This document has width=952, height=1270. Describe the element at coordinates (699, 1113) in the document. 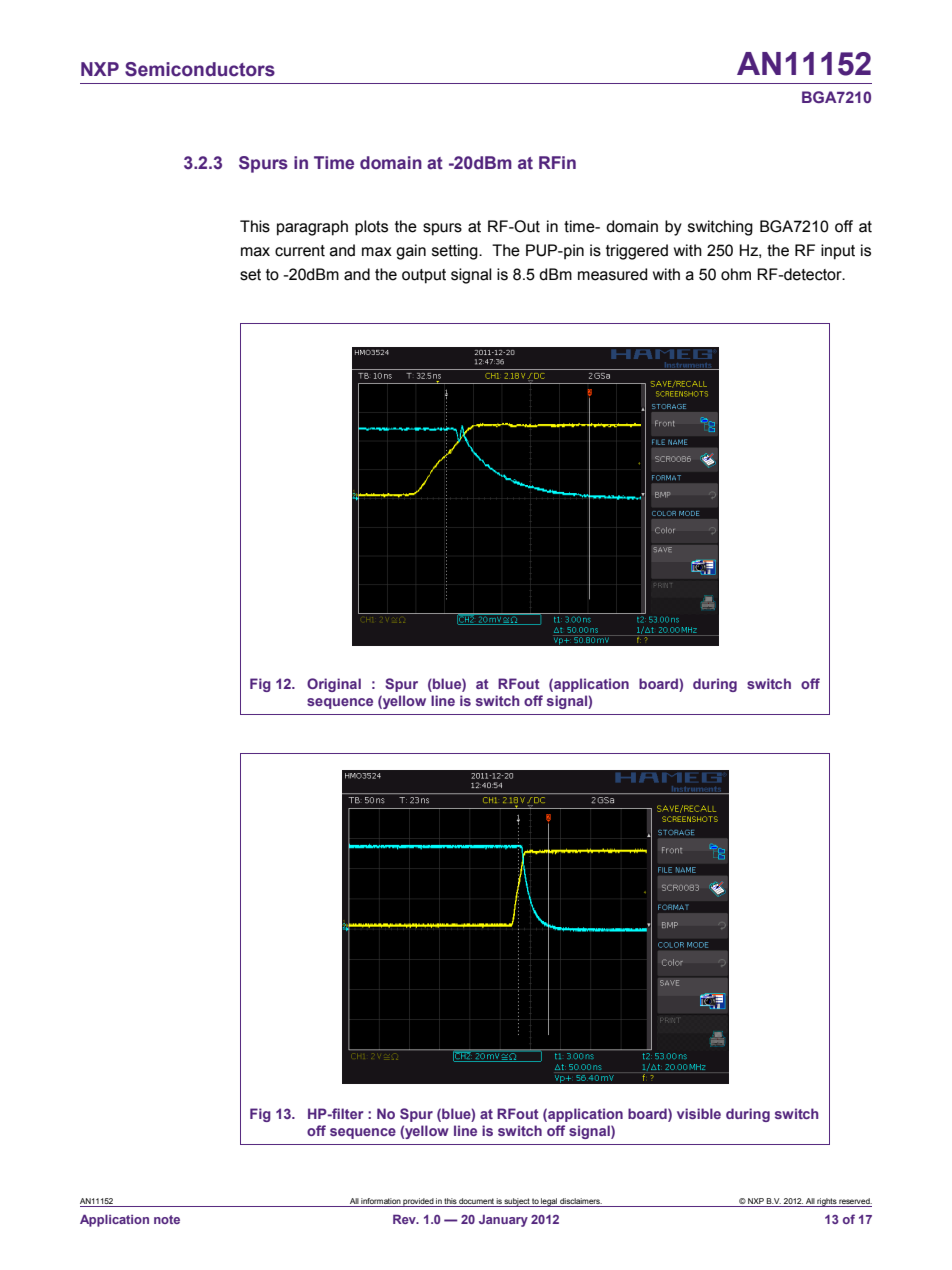

I see `visible` at that location.
